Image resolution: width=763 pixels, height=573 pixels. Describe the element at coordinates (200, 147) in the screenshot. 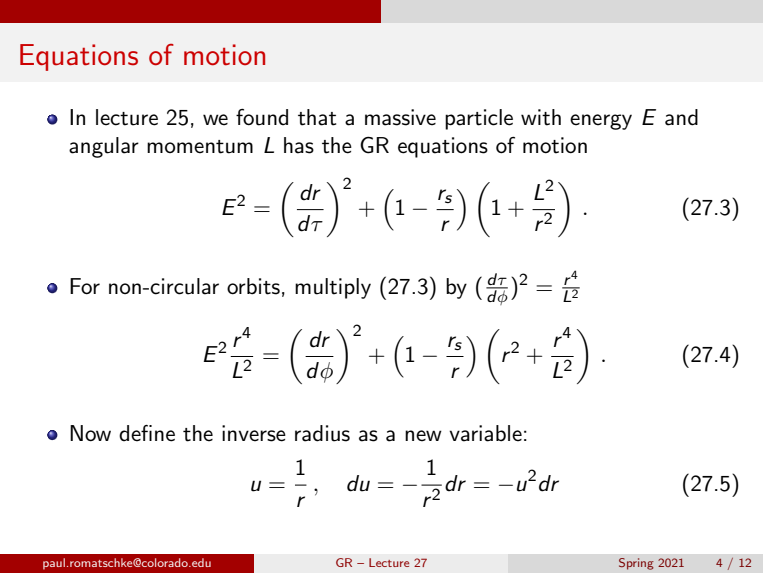

I see `momentum` at that location.
